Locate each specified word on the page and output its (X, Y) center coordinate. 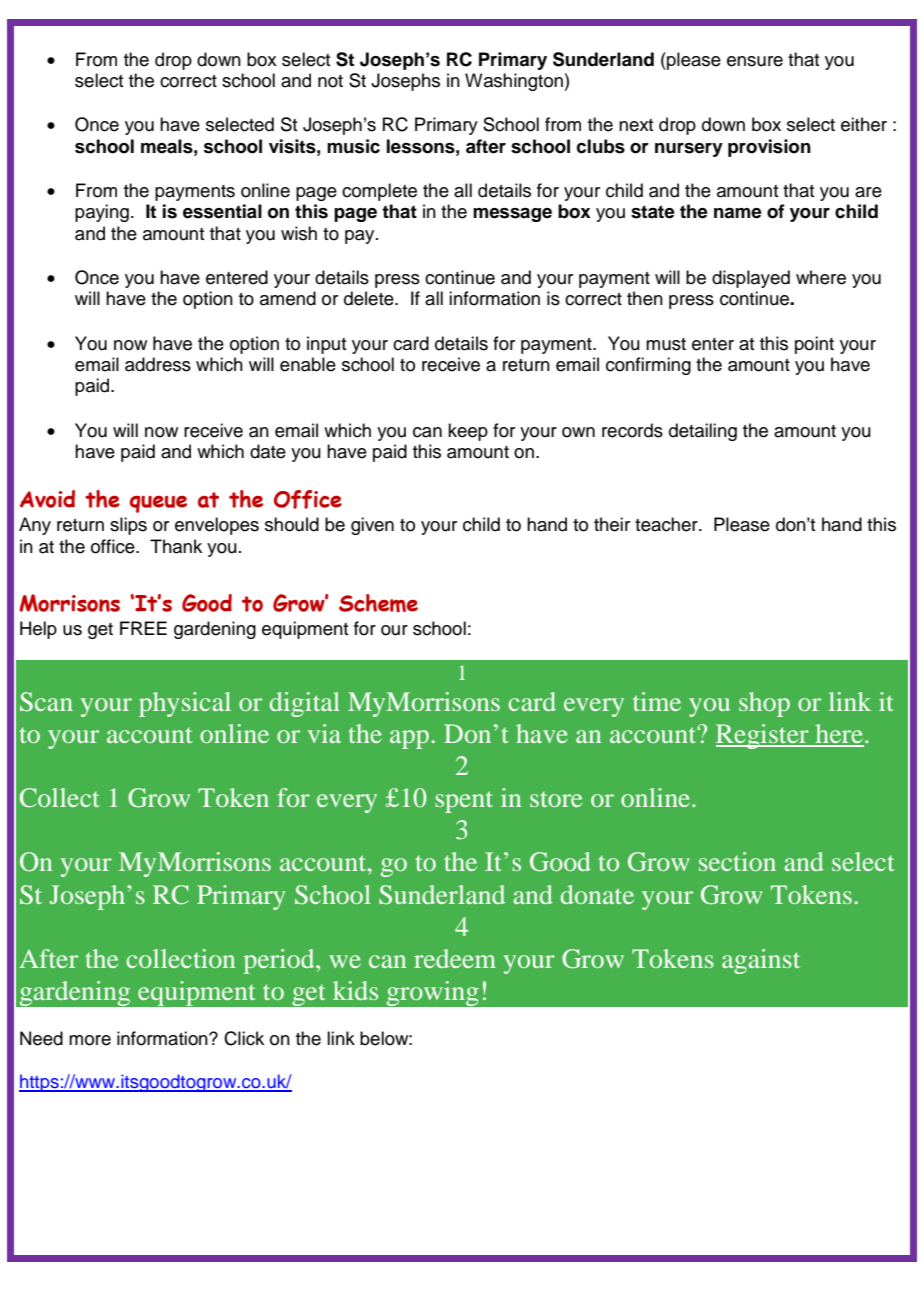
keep (468, 432)
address (158, 364)
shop (764, 704)
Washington (515, 82)
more (90, 1040)
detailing (703, 432)
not (330, 81)
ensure (755, 61)
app (409, 739)
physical (185, 704)
